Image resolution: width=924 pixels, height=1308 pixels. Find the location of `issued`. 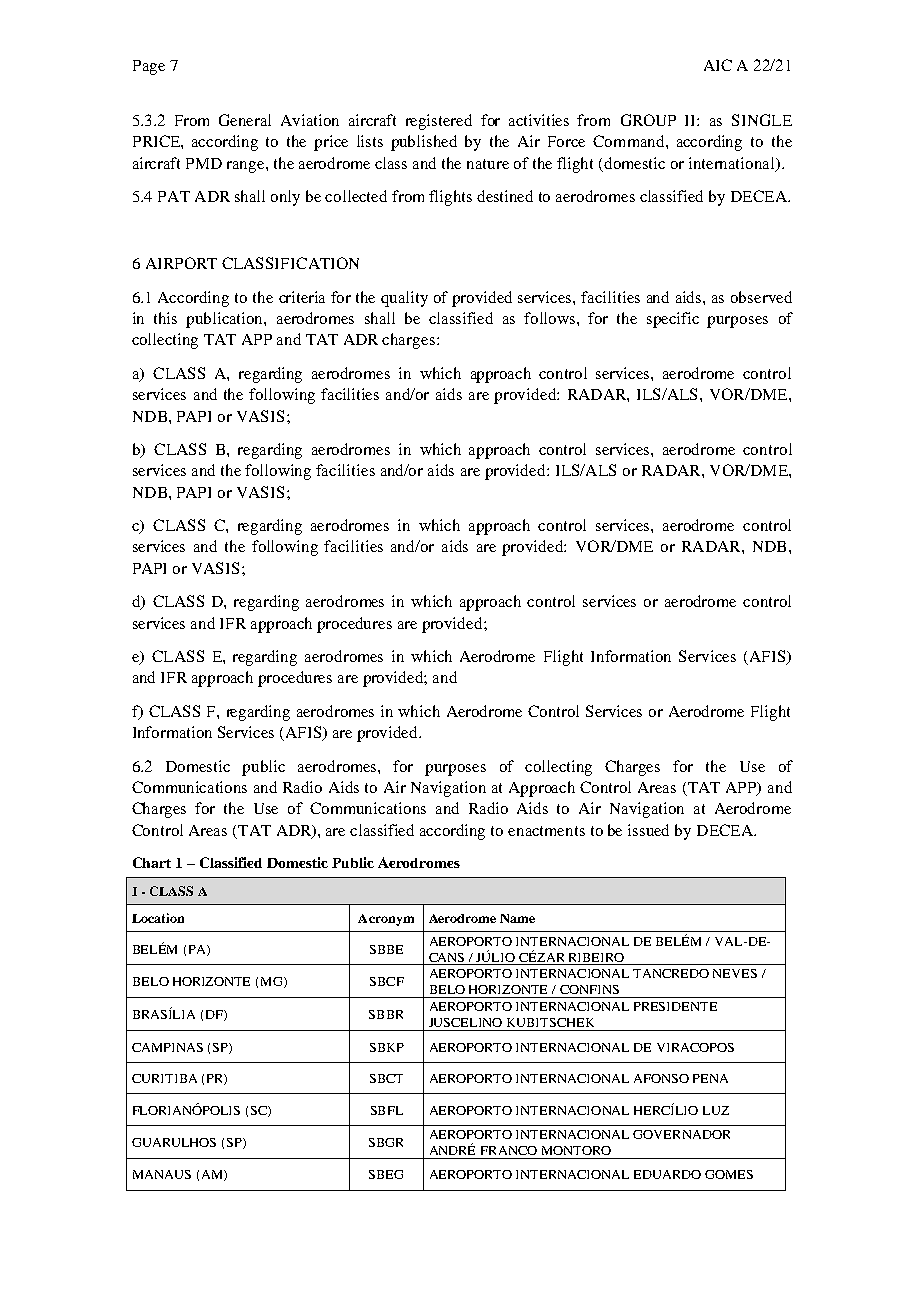

issued is located at coordinates (648, 830).
